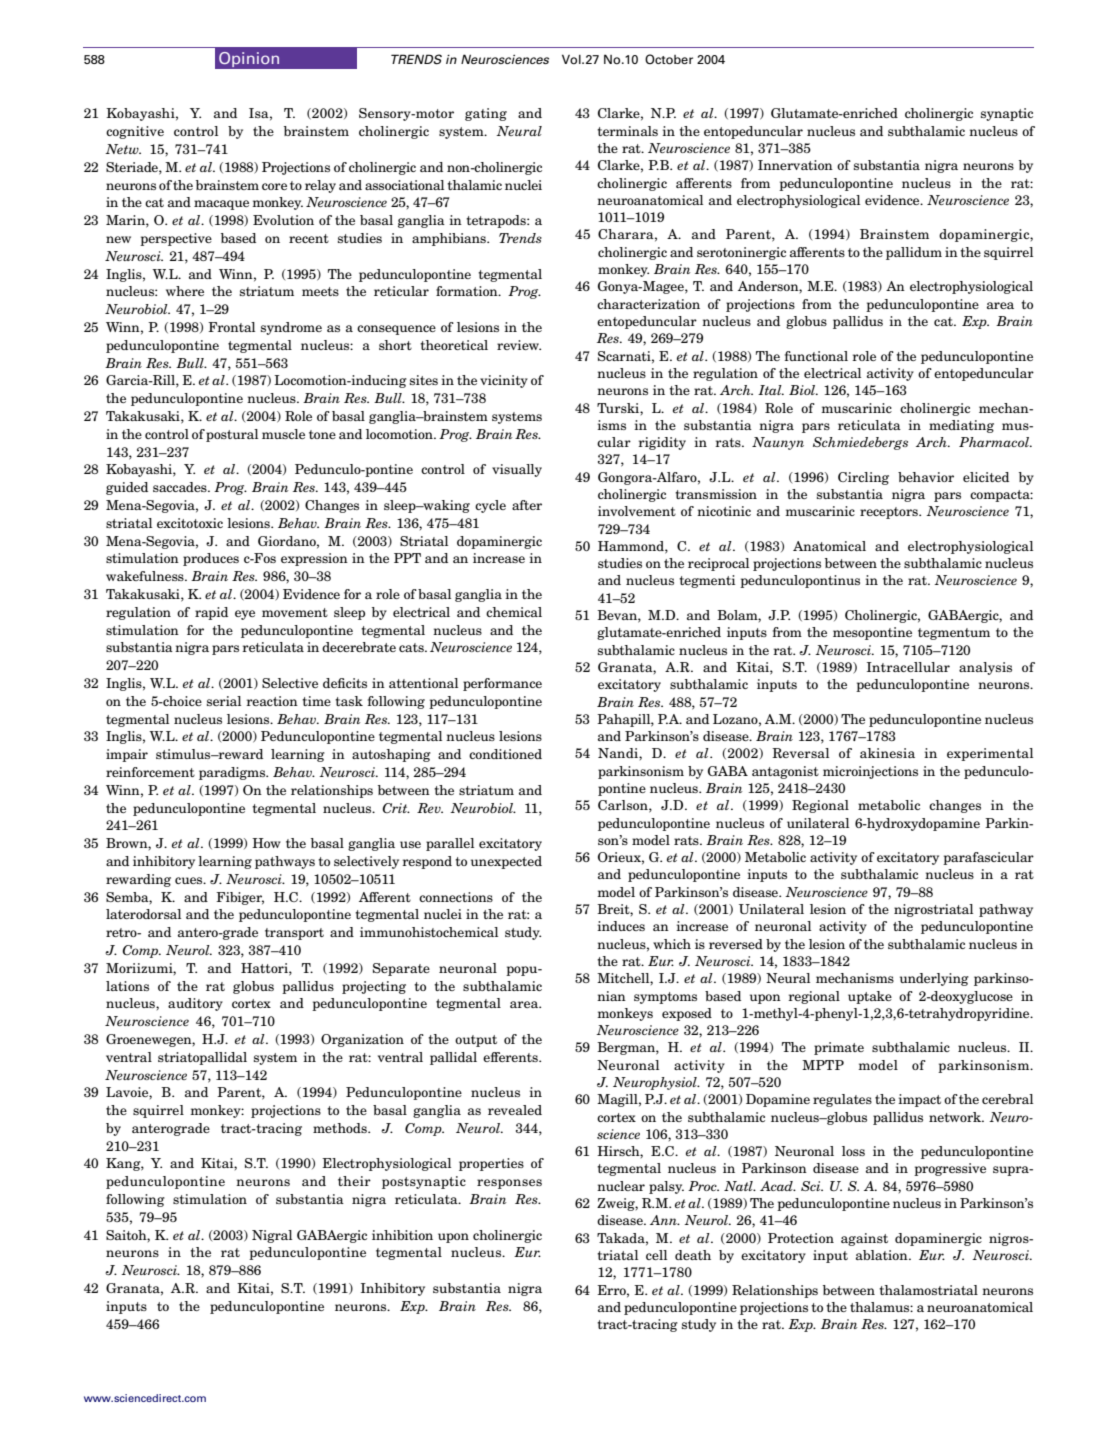 The height and width of the document is (1451, 1118). Describe the element at coordinates (502, 684) in the document. I see `performance` at that location.
